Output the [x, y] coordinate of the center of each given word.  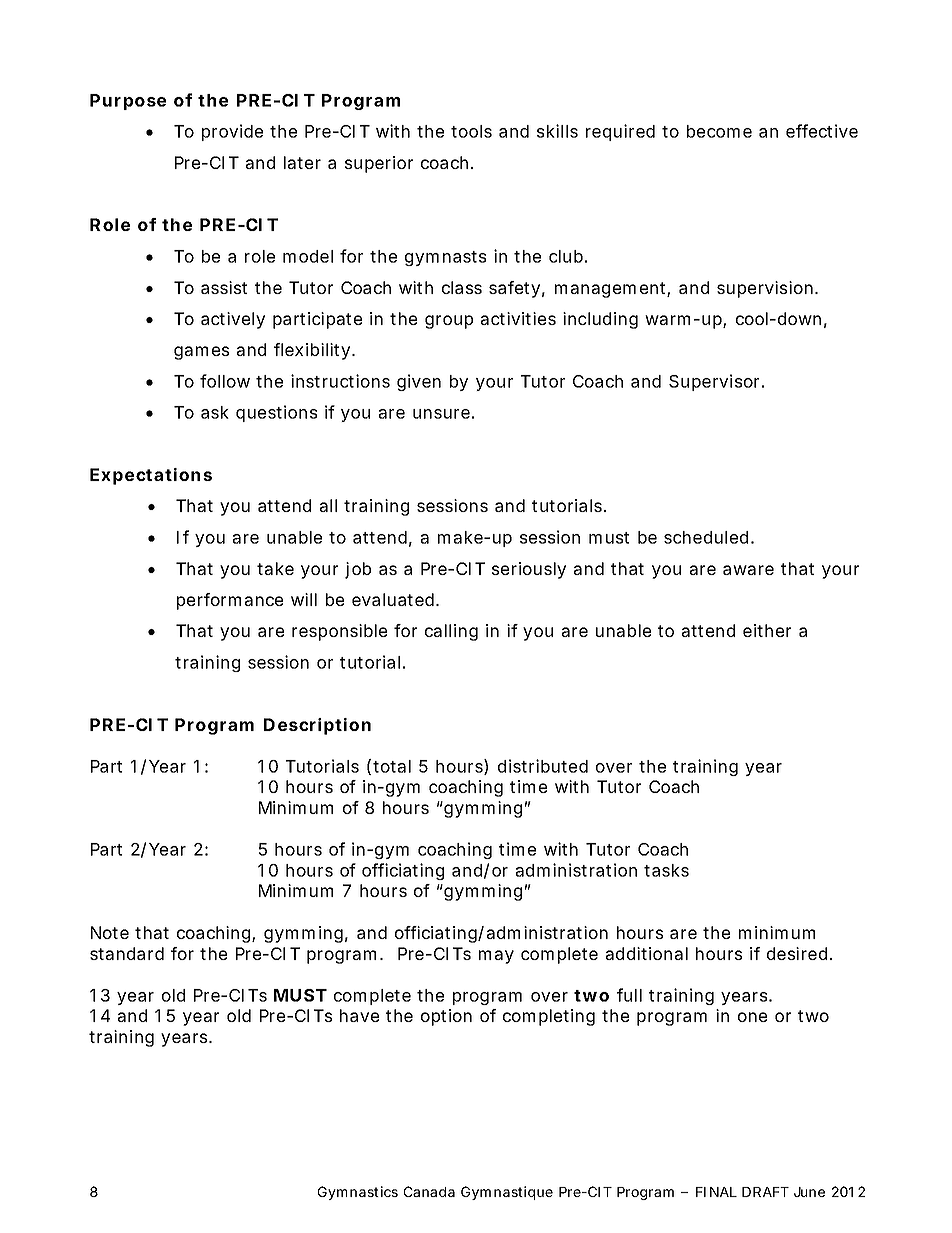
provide [232, 132]
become [719, 131]
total [392, 766]
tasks [666, 870]
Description [317, 726]
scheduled [706, 537]
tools [471, 131]
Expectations [151, 476]
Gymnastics [358, 1193]
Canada [429, 1191]
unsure [441, 414]
